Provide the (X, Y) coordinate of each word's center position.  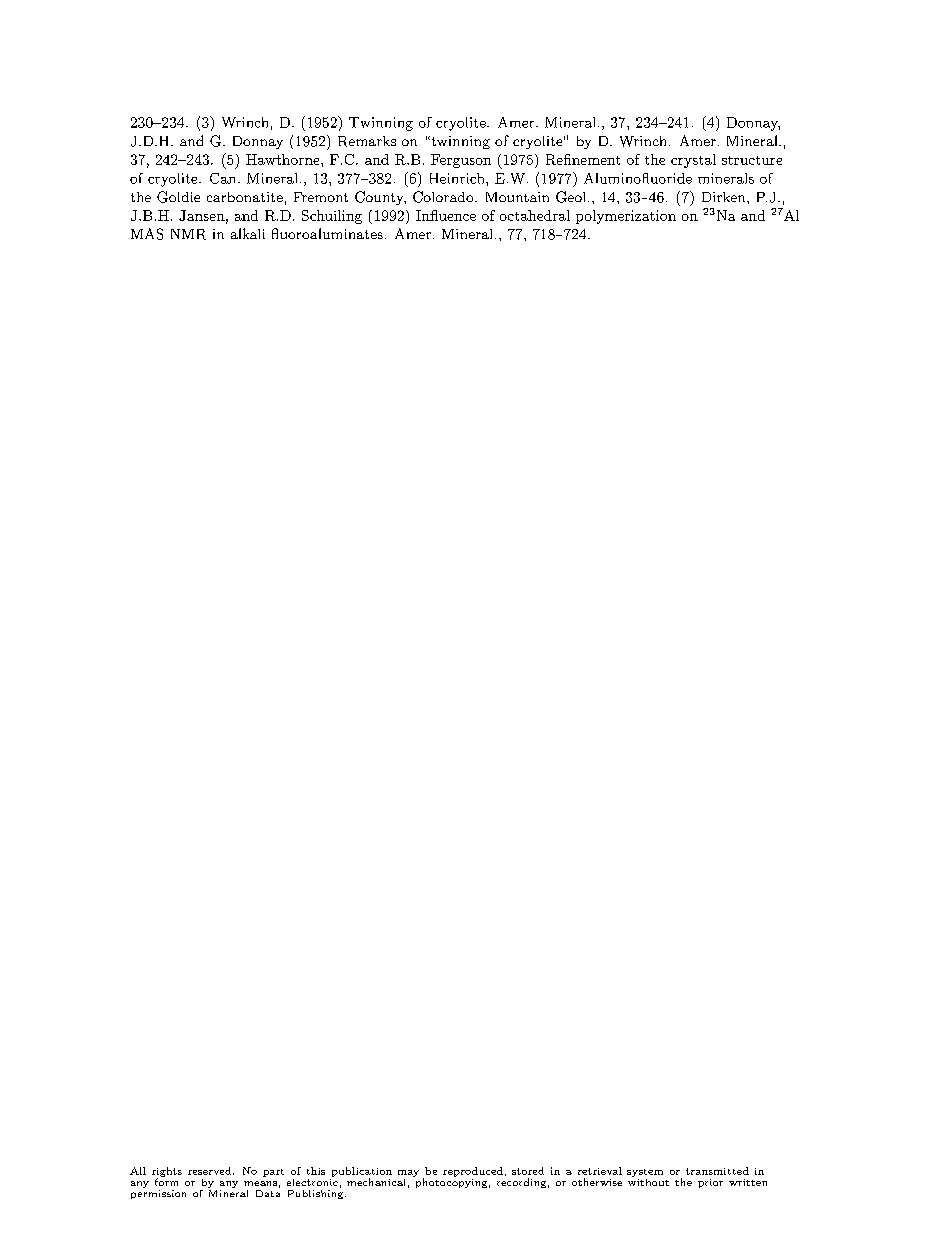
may (408, 1173)
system (645, 1173)
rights (167, 1173)
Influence (446, 215)
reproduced (473, 1172)
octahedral (535, 215)
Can (224, 178)
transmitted (717, 1171)
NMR (188, 234)
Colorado (444, 197)
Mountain (517, 197)
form (166, 1181)
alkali (248, 233)
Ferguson (461, 161)
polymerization (626, 217)
